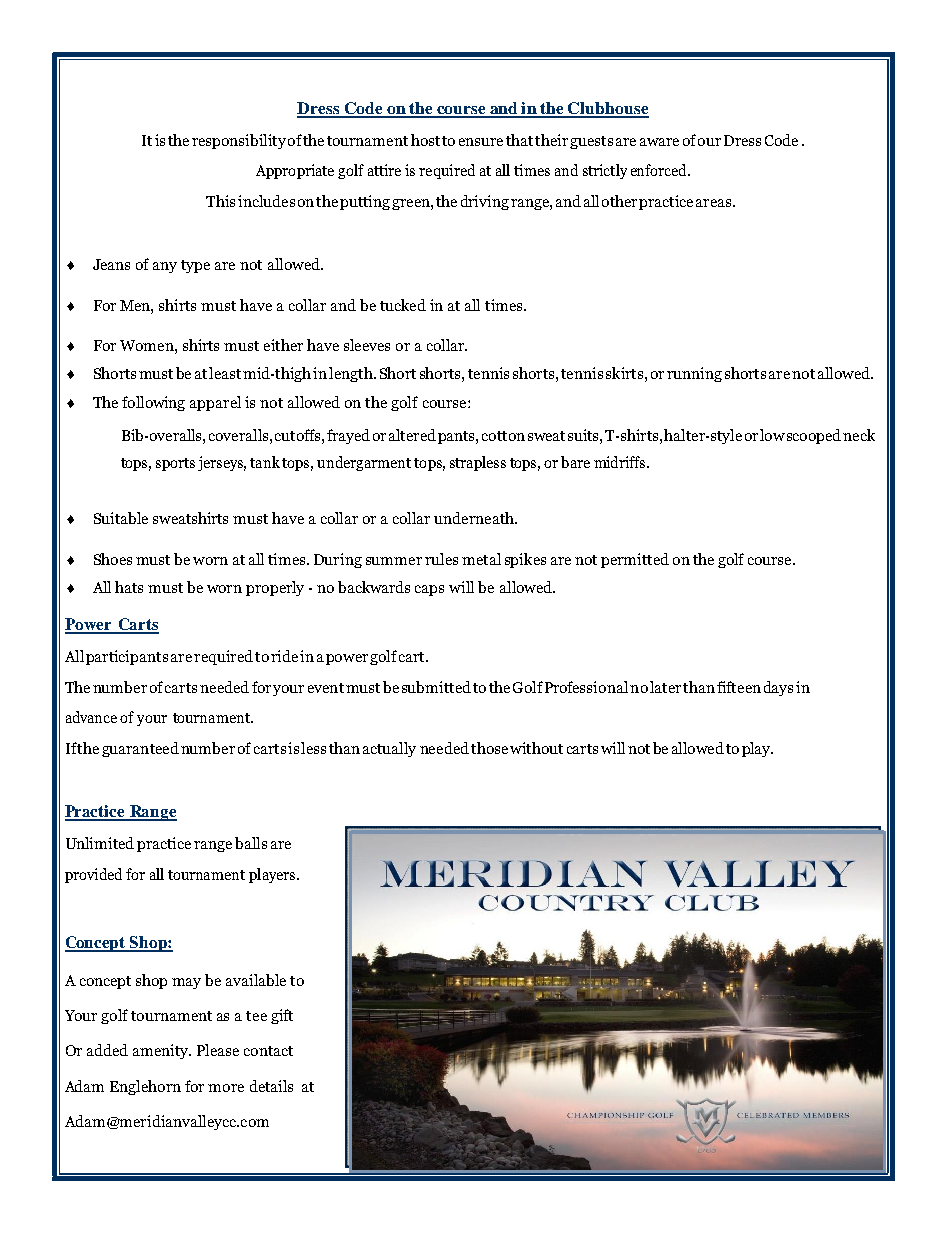  I want to click on hats, so click(129, 587).
